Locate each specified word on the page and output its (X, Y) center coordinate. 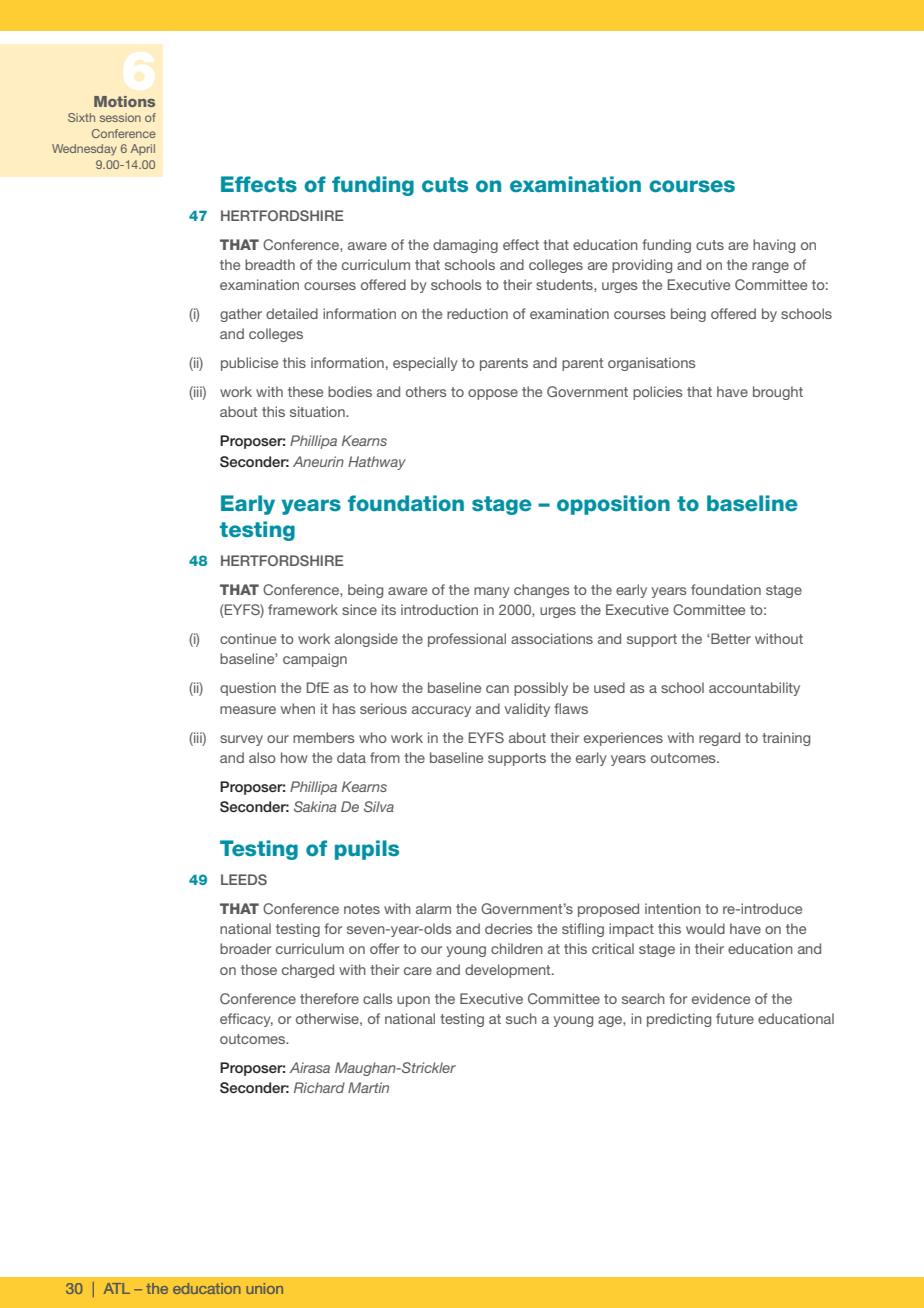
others (426, 391)
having (774, 246)
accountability (754, 689)
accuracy (441, 711)
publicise (249, 364)
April (143, 149)
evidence (721, 998)
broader (245, 948)
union (264, 1288)
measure (248, 710)
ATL (117, 1288)
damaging (465, 246)
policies (658, 393)
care (418, 971)
